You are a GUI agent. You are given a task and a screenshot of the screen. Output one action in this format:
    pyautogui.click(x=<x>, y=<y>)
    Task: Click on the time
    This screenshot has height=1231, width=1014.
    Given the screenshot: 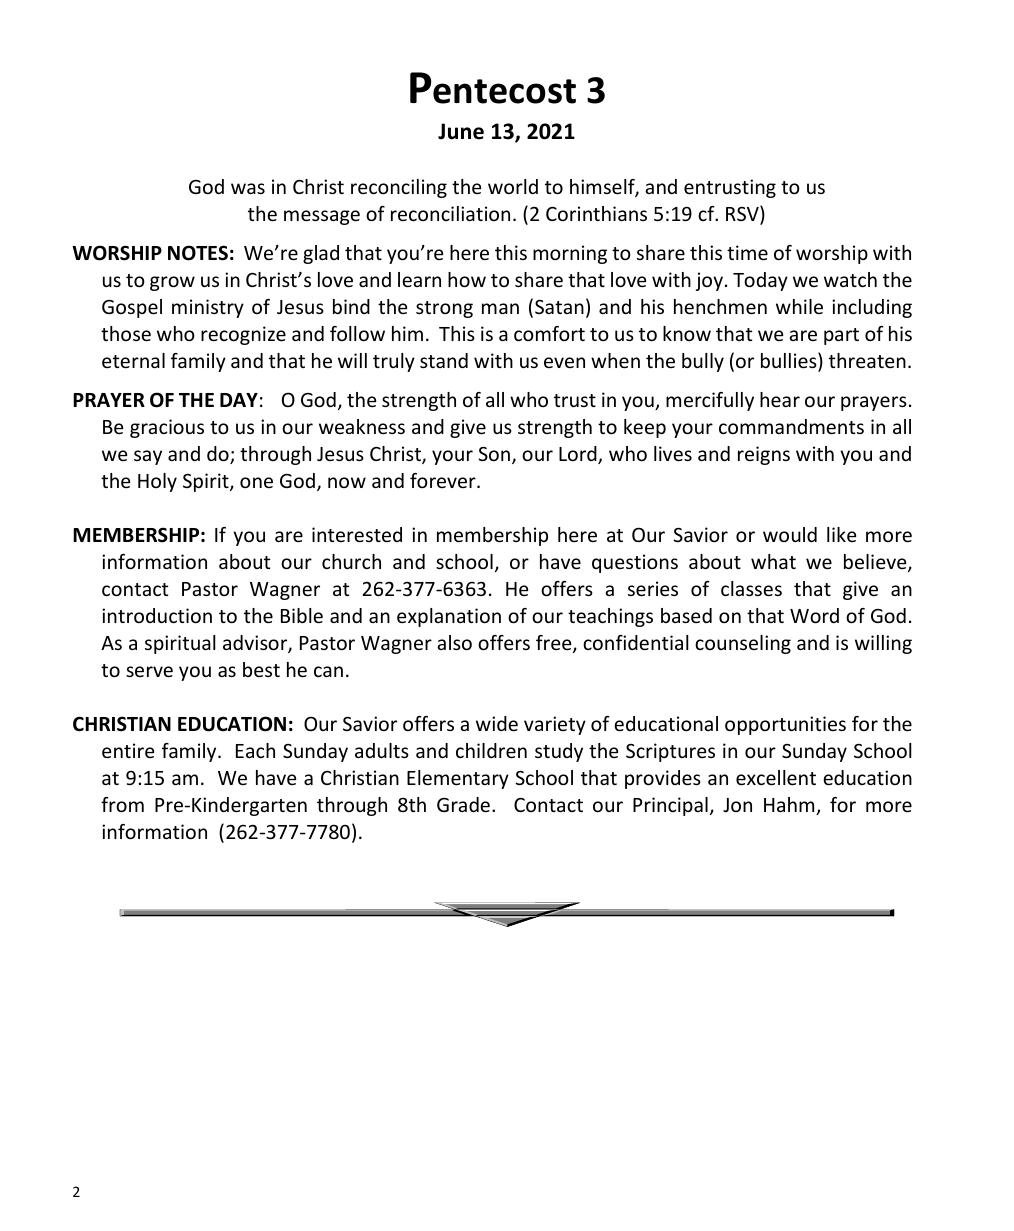 What is the action you would take?
    pyautogui.click(x=747, y=252)
